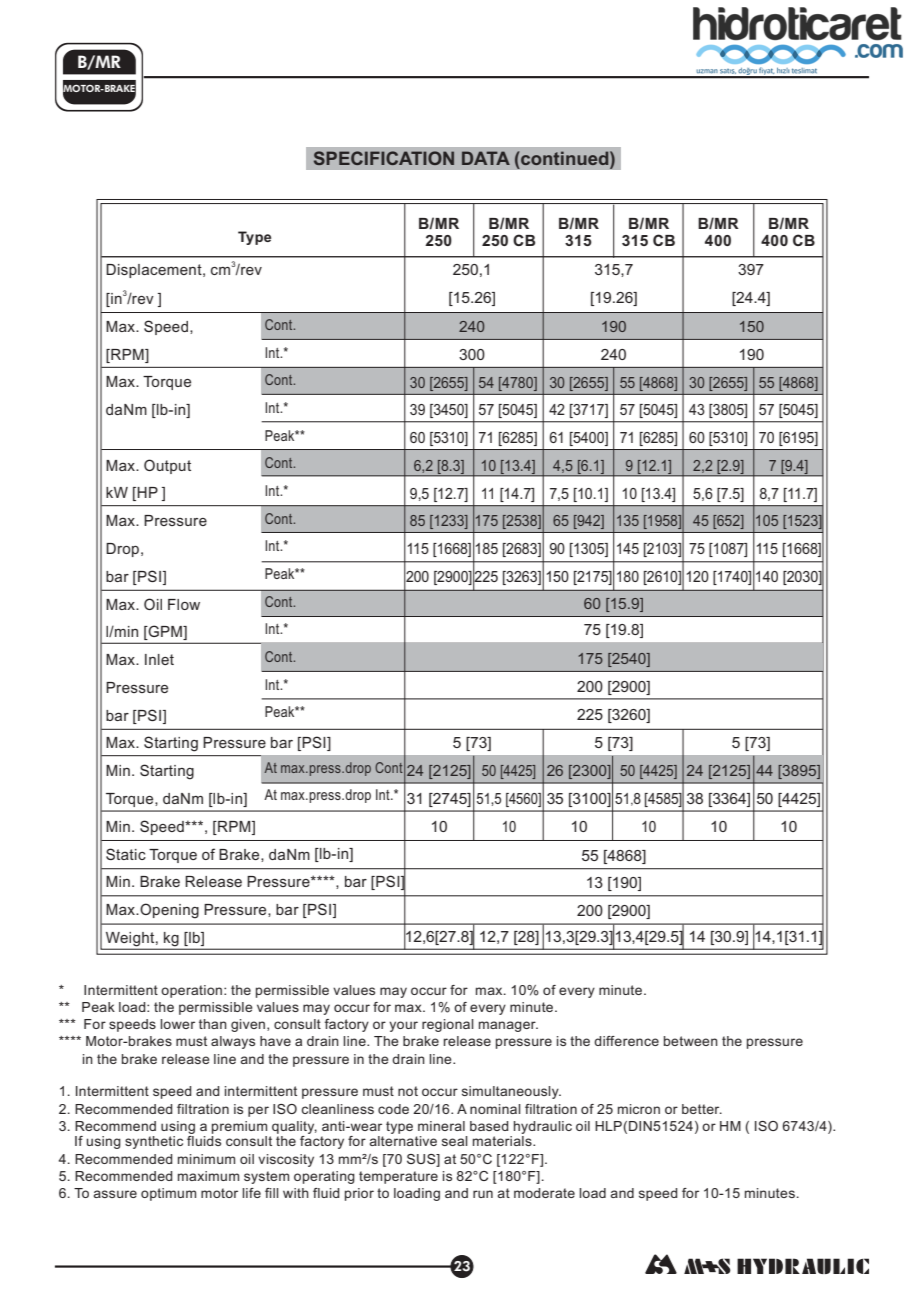 The height and width of the document is (1308, 924). I want to click on minimum, so click(206, 1159).
